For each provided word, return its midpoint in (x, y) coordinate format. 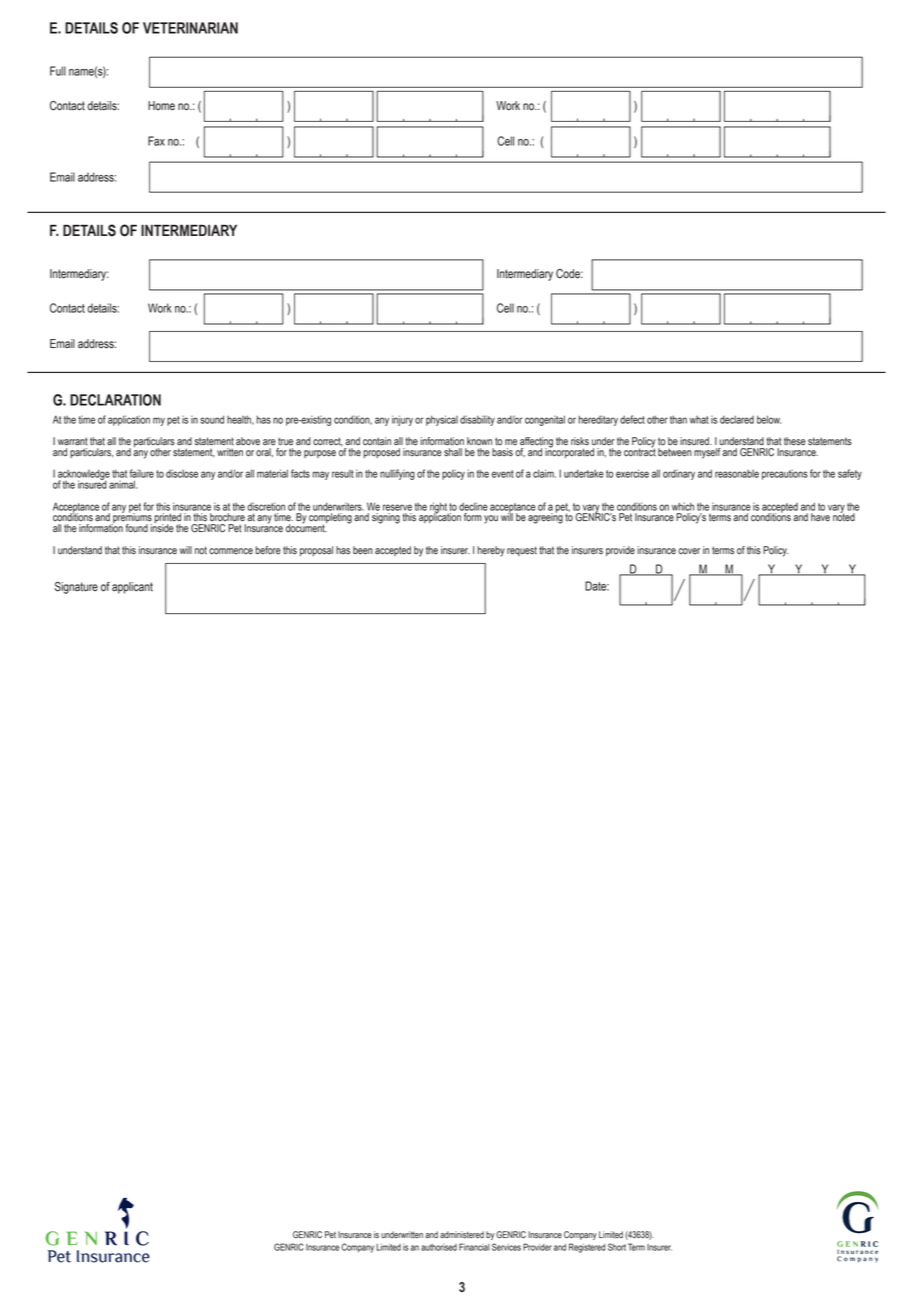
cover (689, 551)
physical (442, 420)
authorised (439, 1247)
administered (462, 1235)
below (769, 419)
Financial (474, 1247)
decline (473, 506)
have (820, 517)
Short (617, 1247)
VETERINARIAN (190, 28)
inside (162, 527)
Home (161, 106)
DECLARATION (115, 400)
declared (737, 419)
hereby (491, 551)
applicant (132, 588)
